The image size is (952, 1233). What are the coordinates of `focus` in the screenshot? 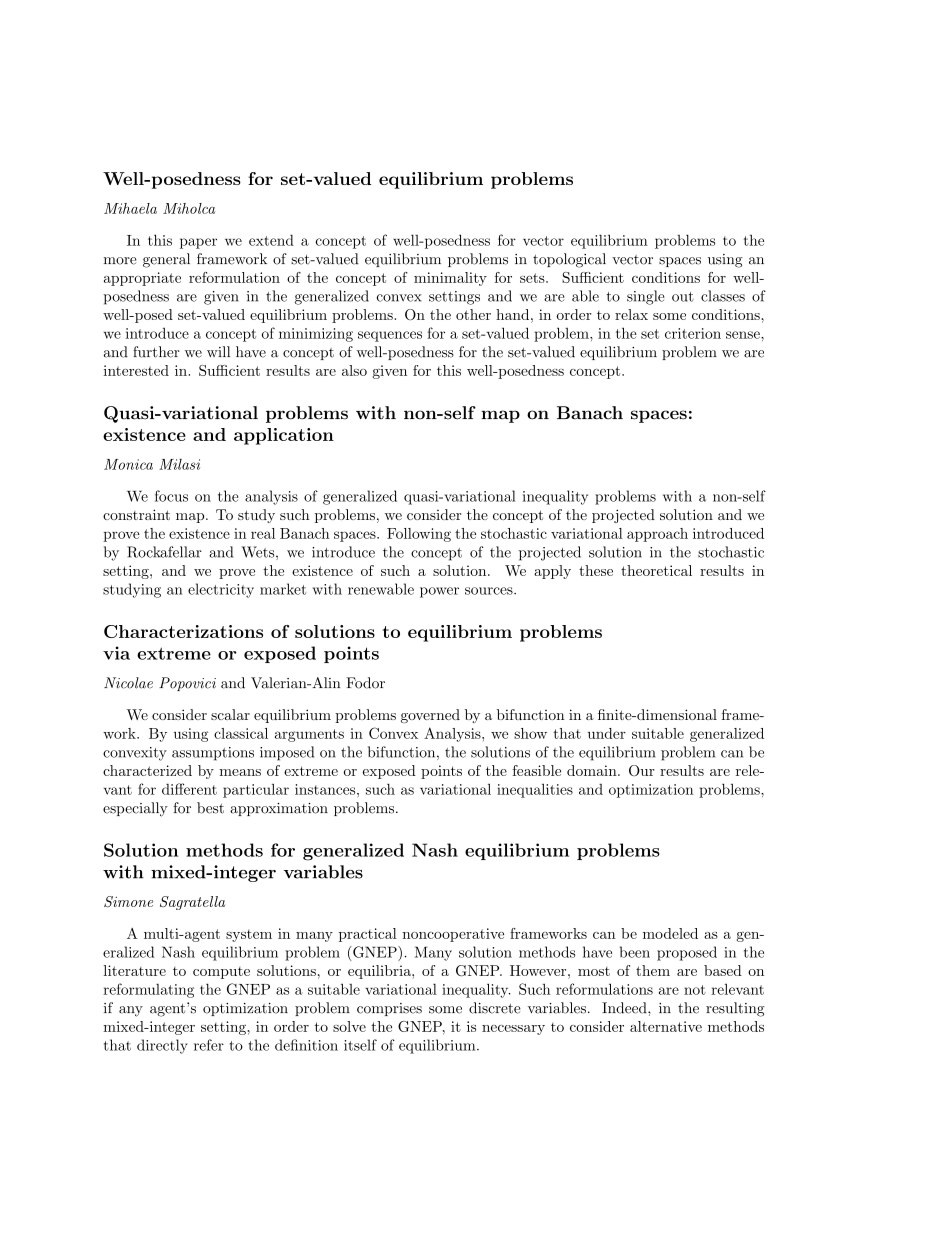 It's located at (171, 496).
